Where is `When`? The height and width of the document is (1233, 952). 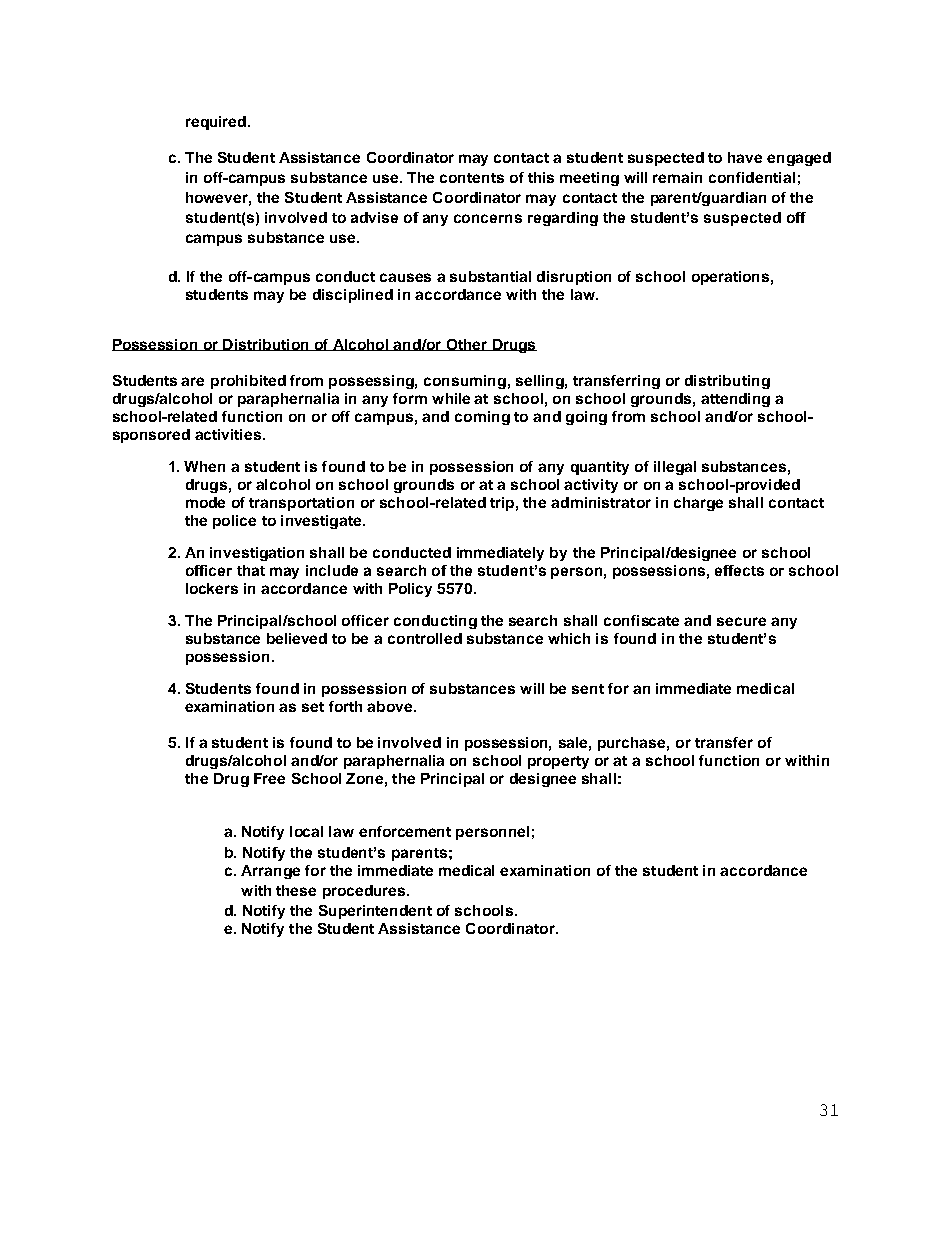 When is located at coordinates (204, 466).
